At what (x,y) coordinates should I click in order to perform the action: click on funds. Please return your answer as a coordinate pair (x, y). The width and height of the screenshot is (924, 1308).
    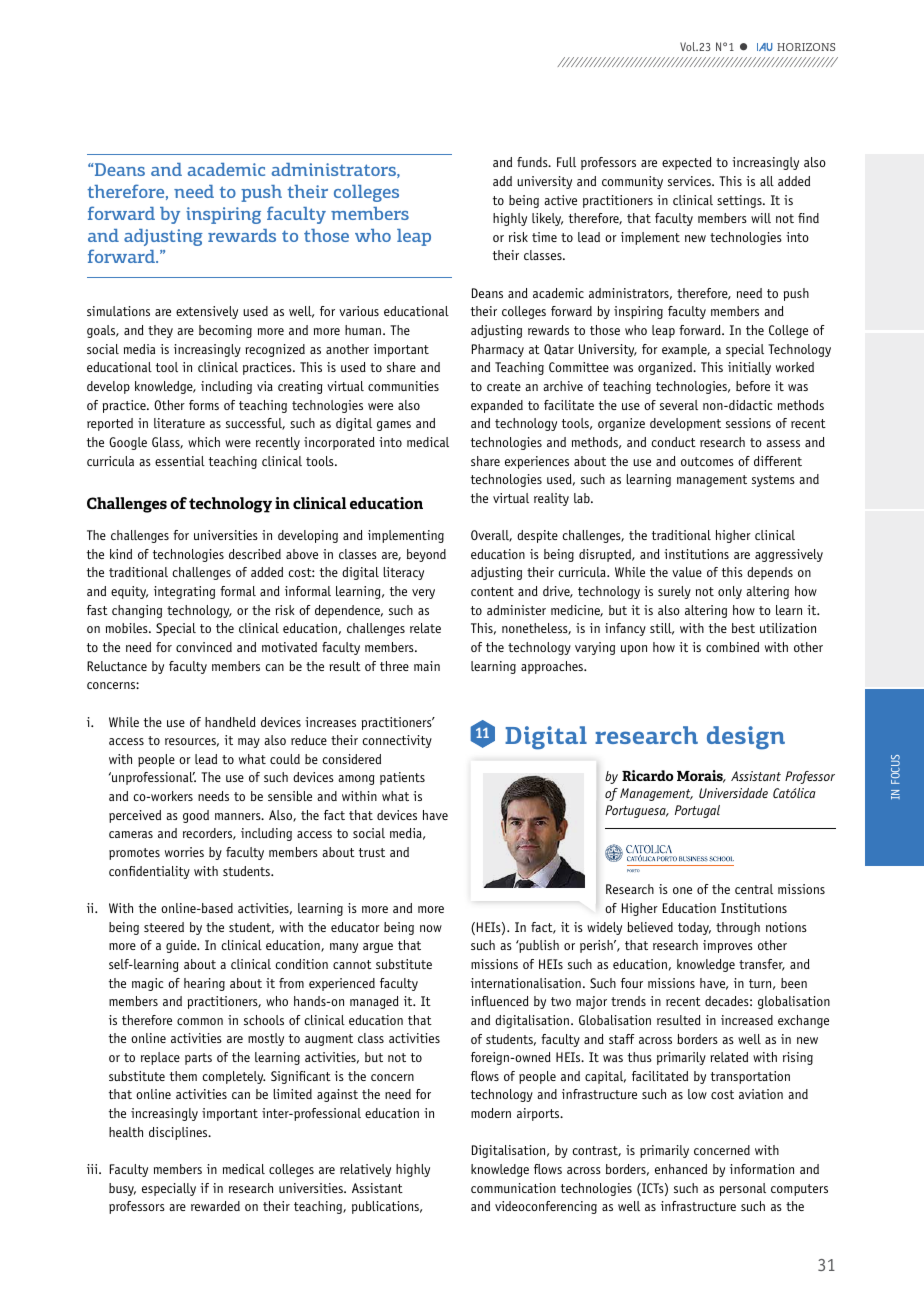
    Looking at the image, I should click on (533, 162).
